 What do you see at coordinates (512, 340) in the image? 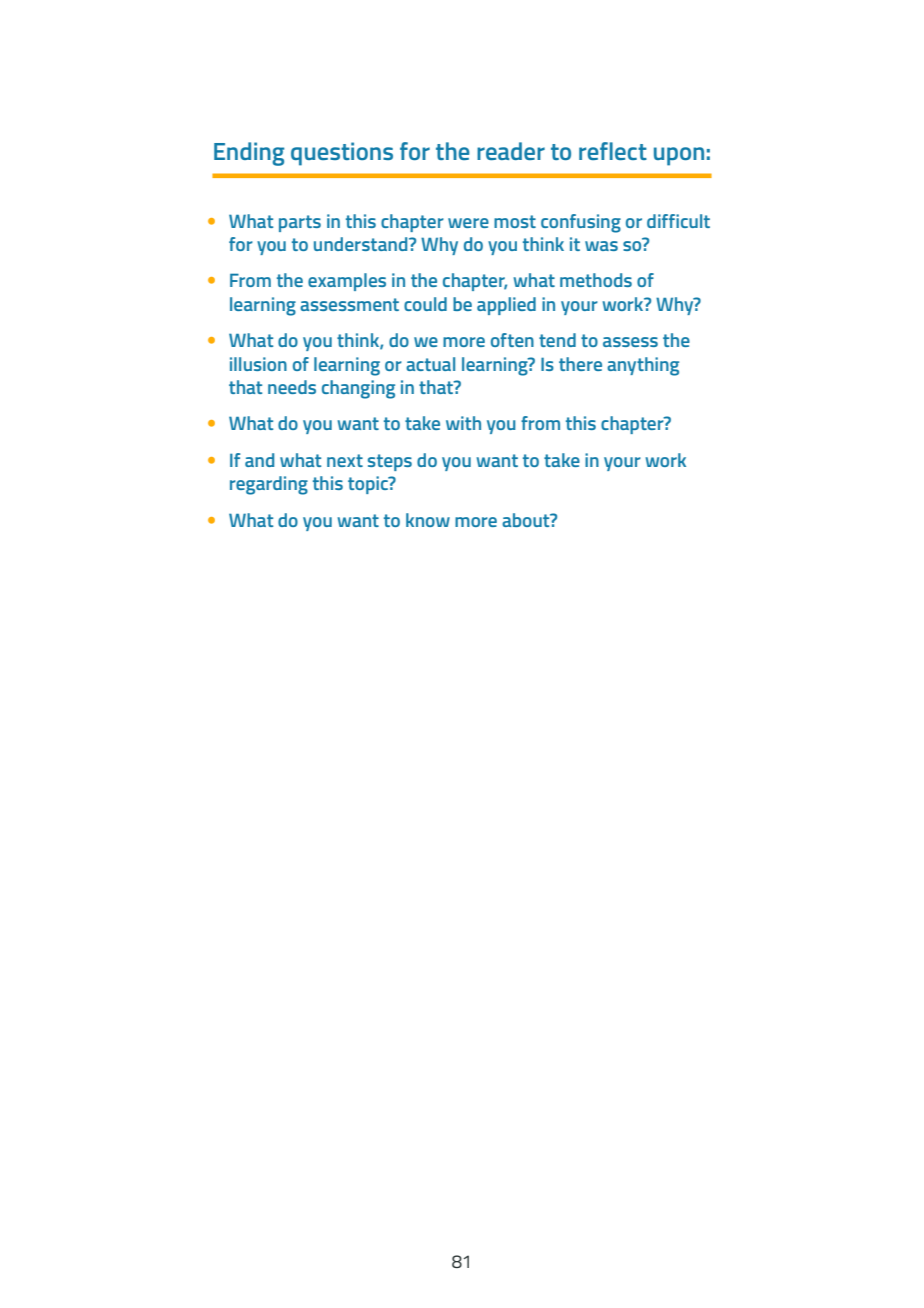
I see `often` at bounding box center [512, 340].
